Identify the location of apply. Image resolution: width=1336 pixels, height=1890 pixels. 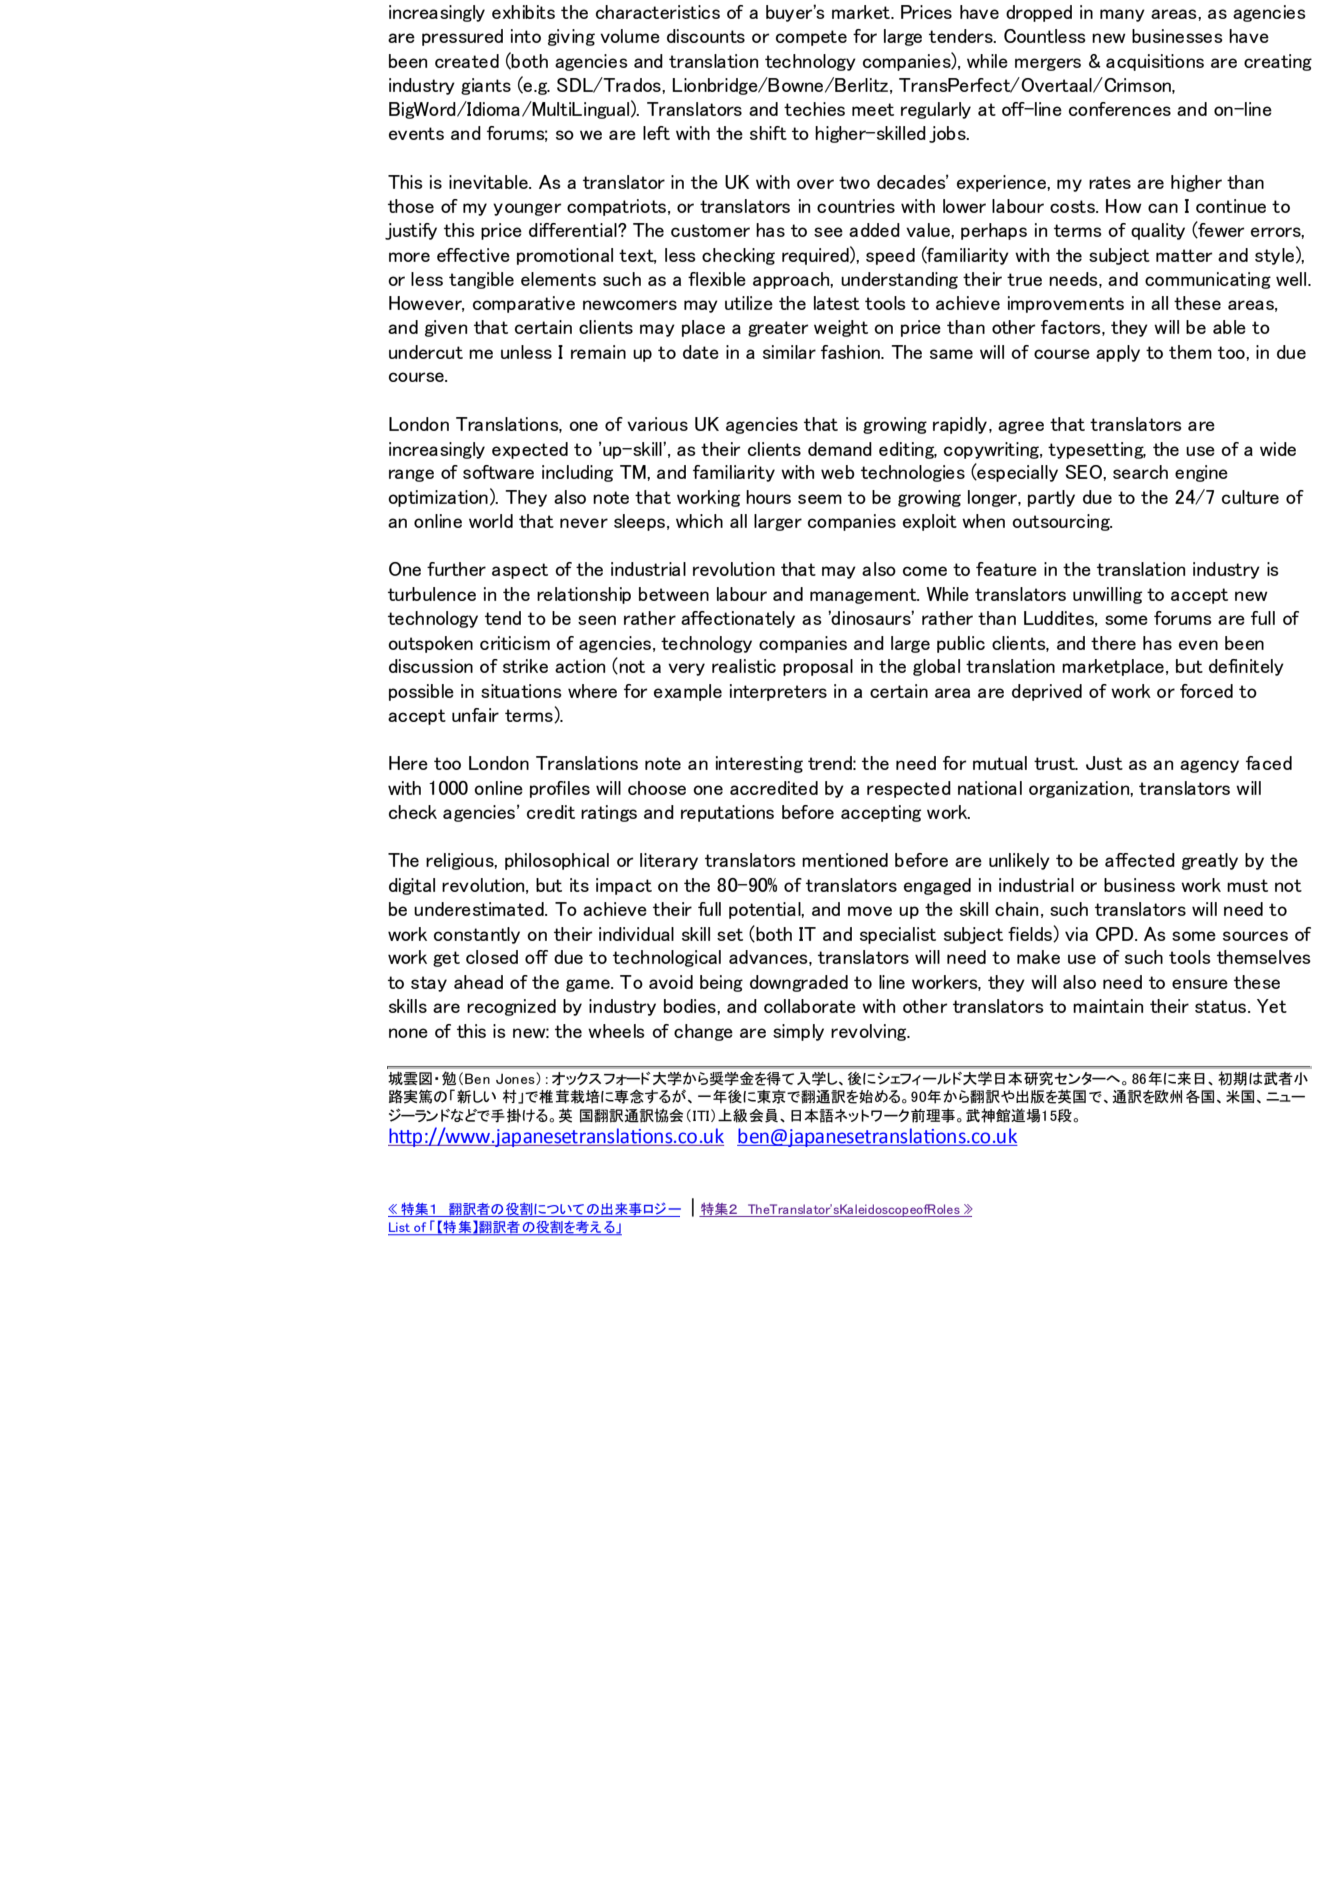
(1118, 353).
